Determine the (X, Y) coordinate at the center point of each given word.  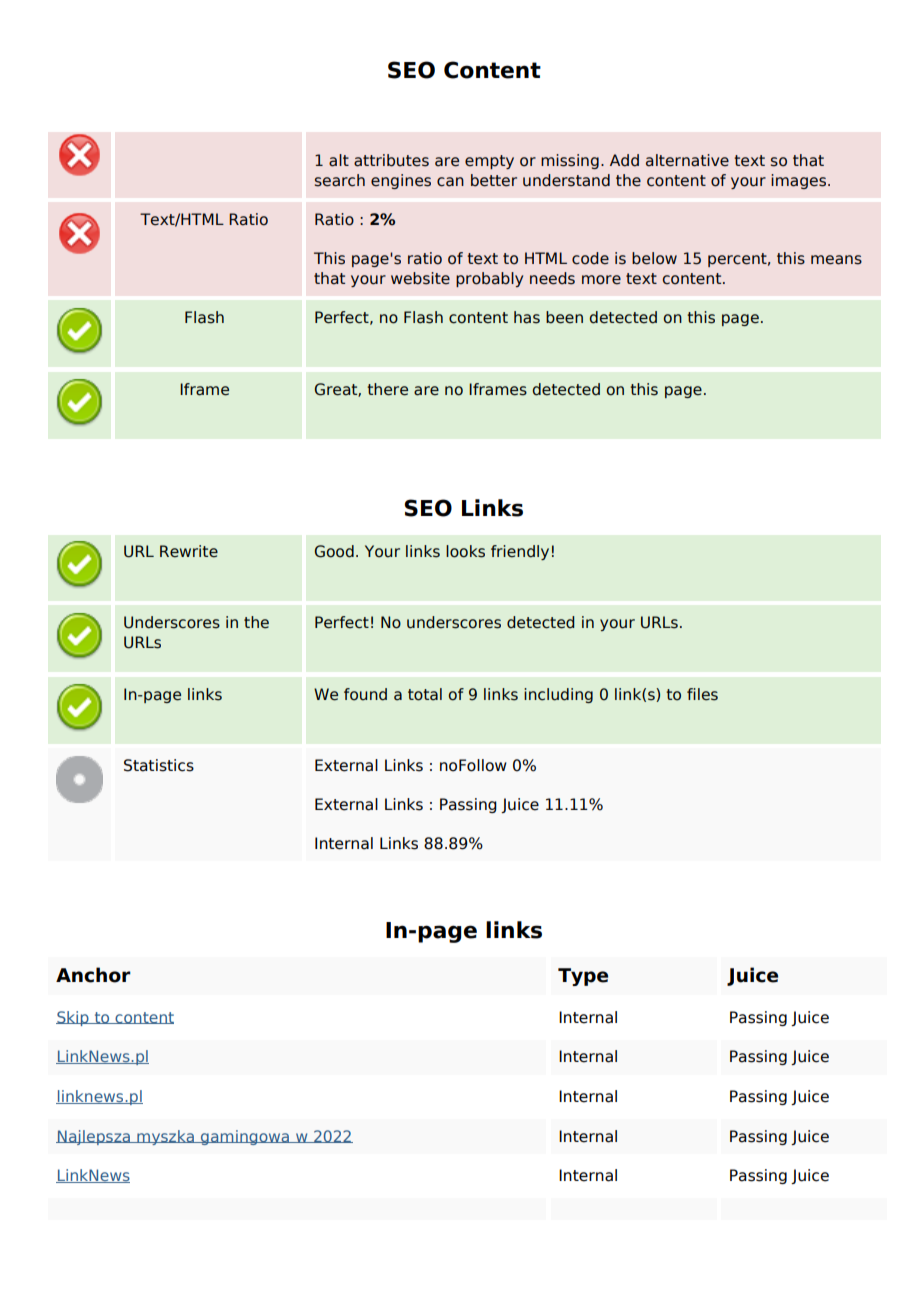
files (702, 694)
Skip (73, 1018)
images (800, 181)
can (450, 182)
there (387, 389)
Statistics (159, 765)
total (425, 694)
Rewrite (189, 551)
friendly (520, 552)
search (340, 180)
